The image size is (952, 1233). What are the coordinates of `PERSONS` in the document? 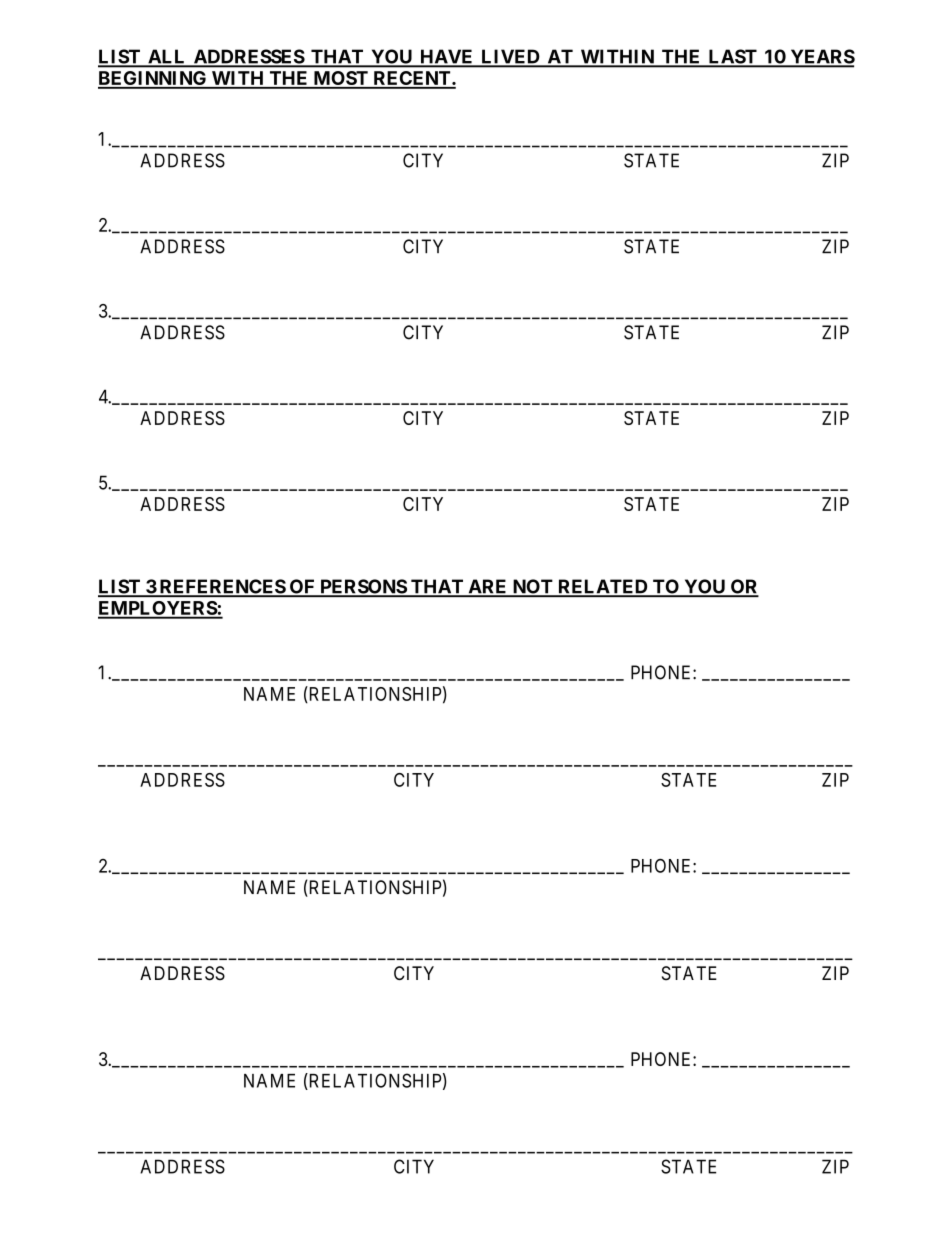 It's located at (363, 587).
